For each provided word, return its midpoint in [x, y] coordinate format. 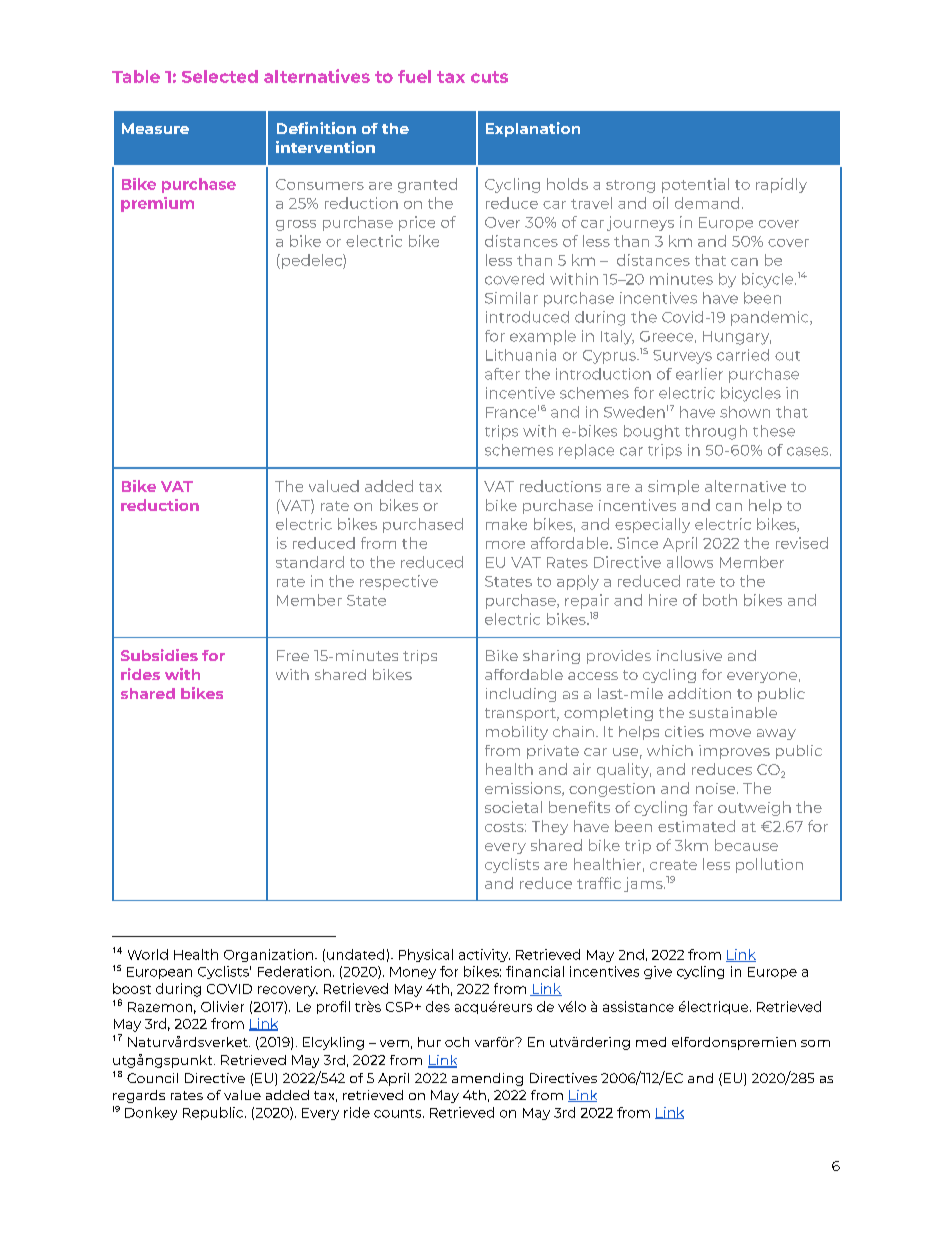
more [505, 545]
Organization [270, 955]
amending [487, 1079]
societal [513, 807]
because [746, 845]
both [720, 600]
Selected [220, 76]
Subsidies [159, 655]
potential [695, 185]
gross [296, 225]
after [502, 374]
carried [743, 355]
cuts [489, 77]
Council [152, 1078]
